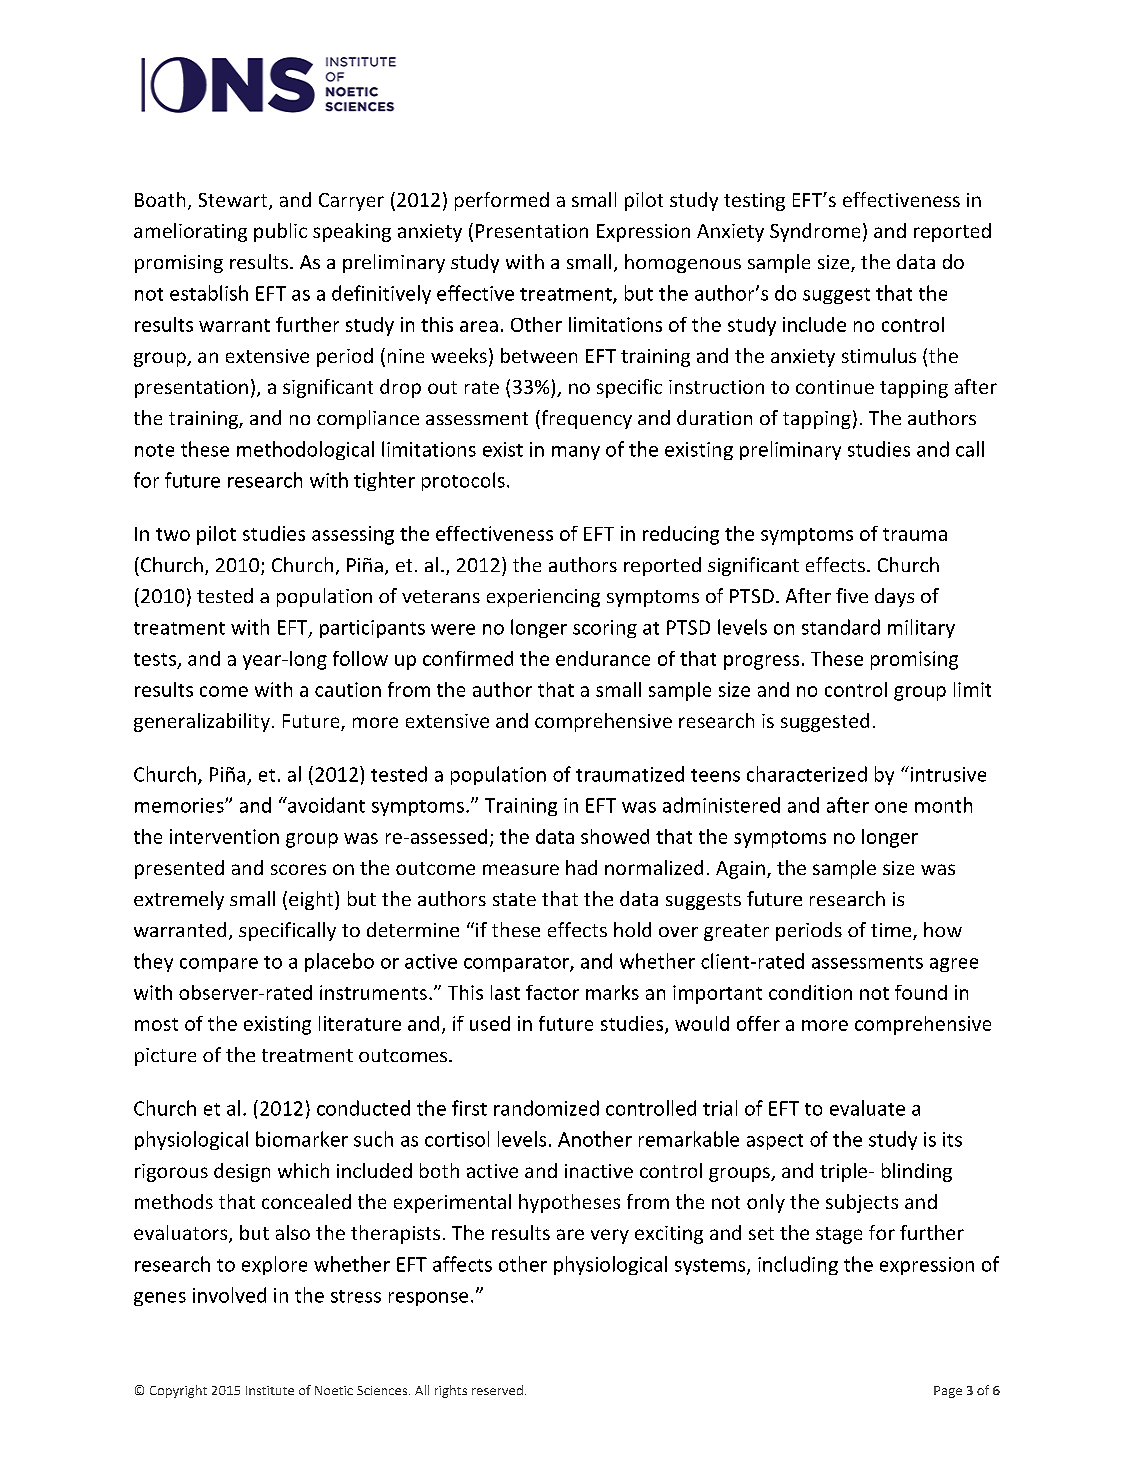 This page has width=1133, height=1466. Describe the element at coordinates (270, 1390) in the page. I see `Institute` at that location.
